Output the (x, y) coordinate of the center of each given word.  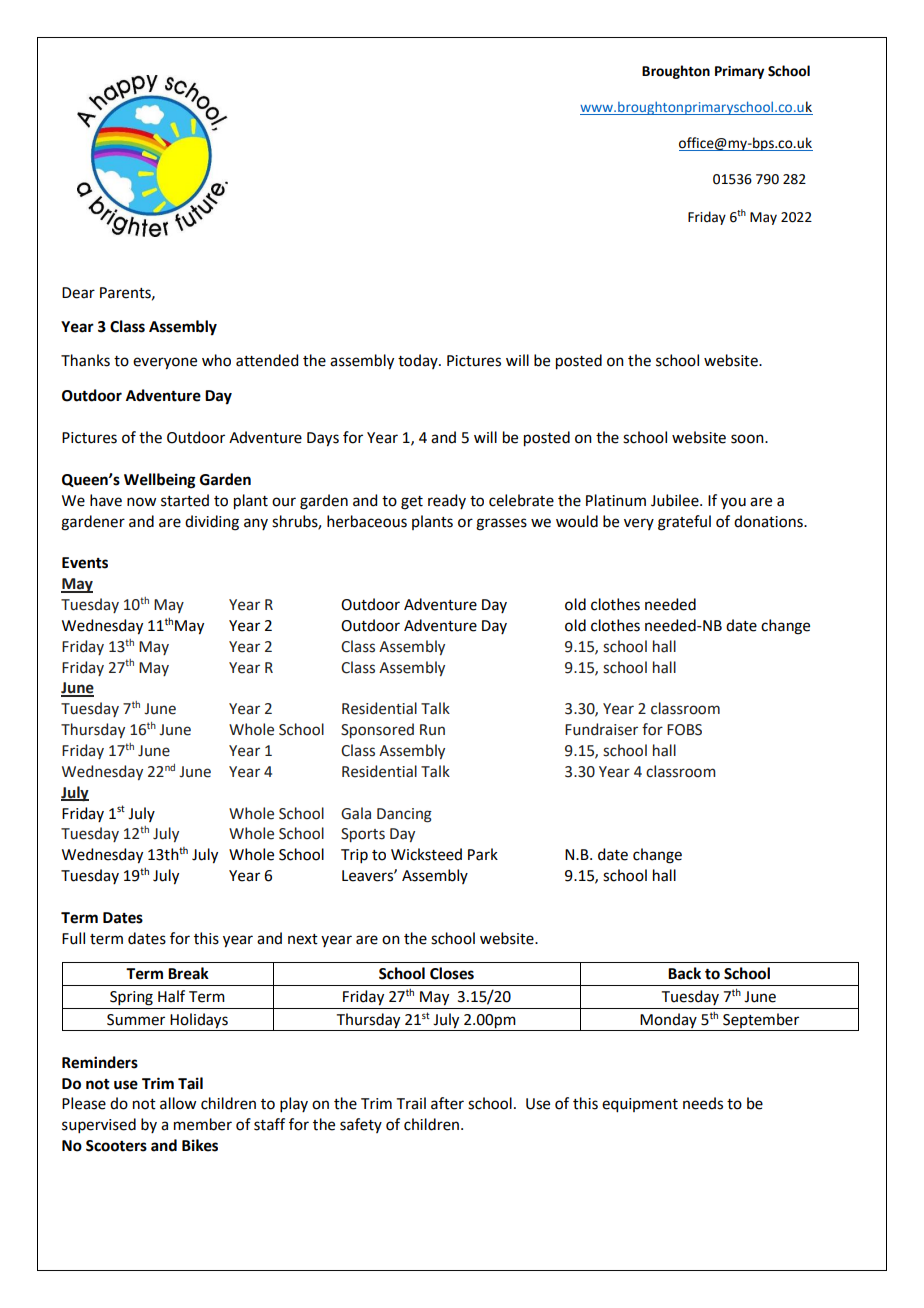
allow (178, 1103)
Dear (78, 293)
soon (748, 439)
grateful (684, 523)
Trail (411, 1103)
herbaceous (367, 521)
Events (85, 563)
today (419, 361)
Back (684, 973)
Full (73, 938)
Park (483, 854)
